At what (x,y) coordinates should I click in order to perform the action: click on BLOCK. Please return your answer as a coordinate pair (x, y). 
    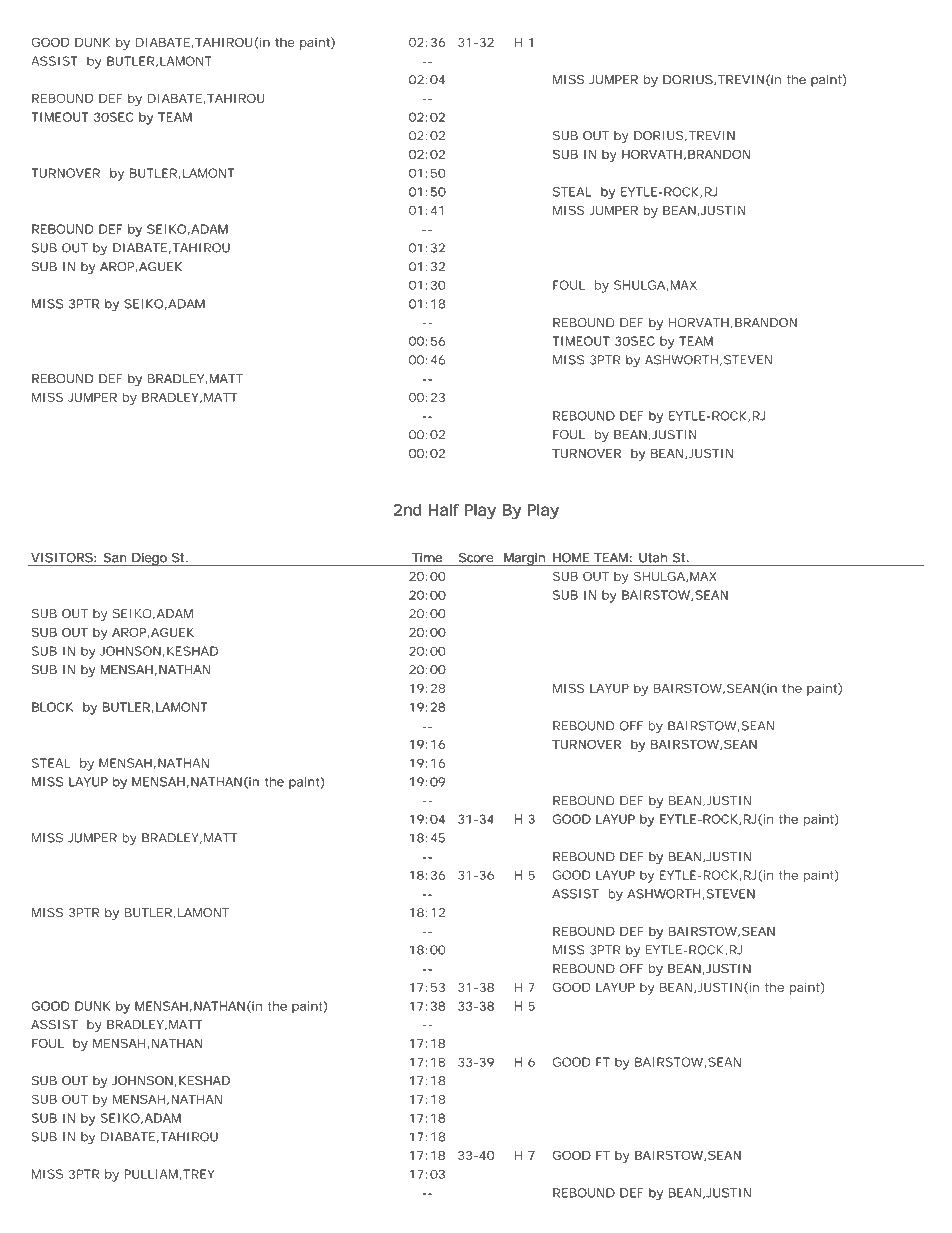
    Looking at the image, I should click on (52, 707).
